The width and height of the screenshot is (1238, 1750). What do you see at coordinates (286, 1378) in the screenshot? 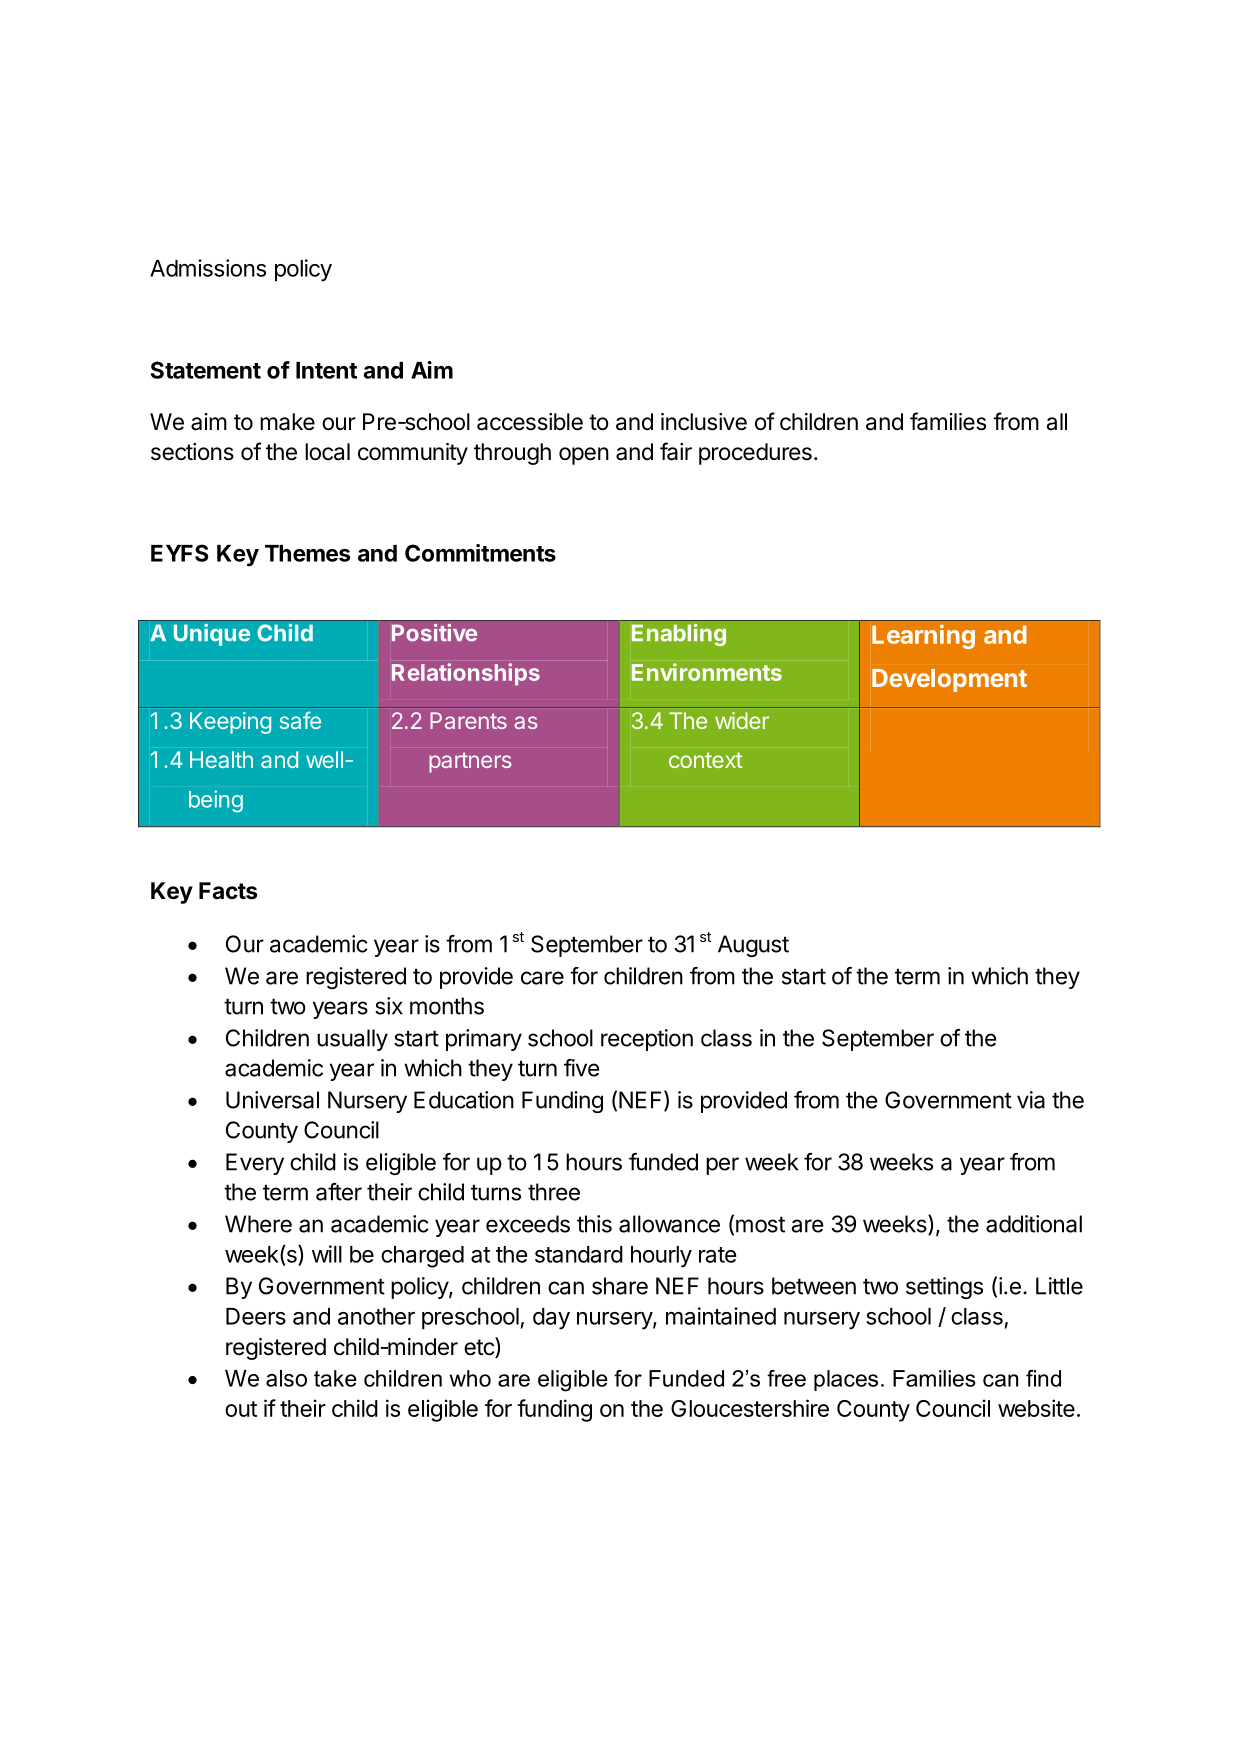
I see `also` at bounding box center [286, 1378].
